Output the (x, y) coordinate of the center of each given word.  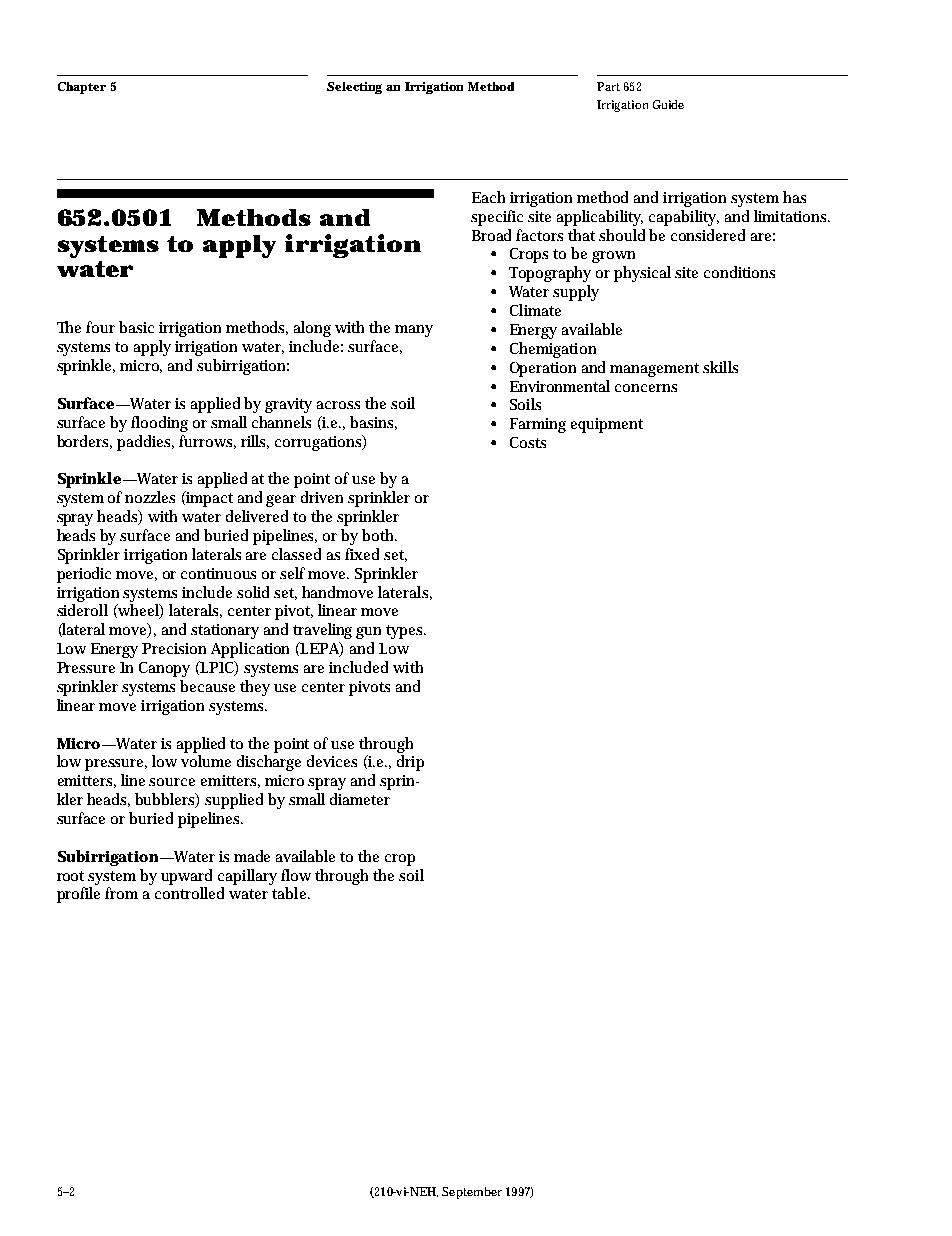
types (406, 632)
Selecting (354, 88)
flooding (159, 424)
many (414, 331)
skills (720, 367)
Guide (668, 104)
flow (296, 875)
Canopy (164, 669)
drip (410, 763)
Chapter (82, 88)
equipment (607, 425)
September (472, 1193)
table (291, 893)
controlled (189, 893)
